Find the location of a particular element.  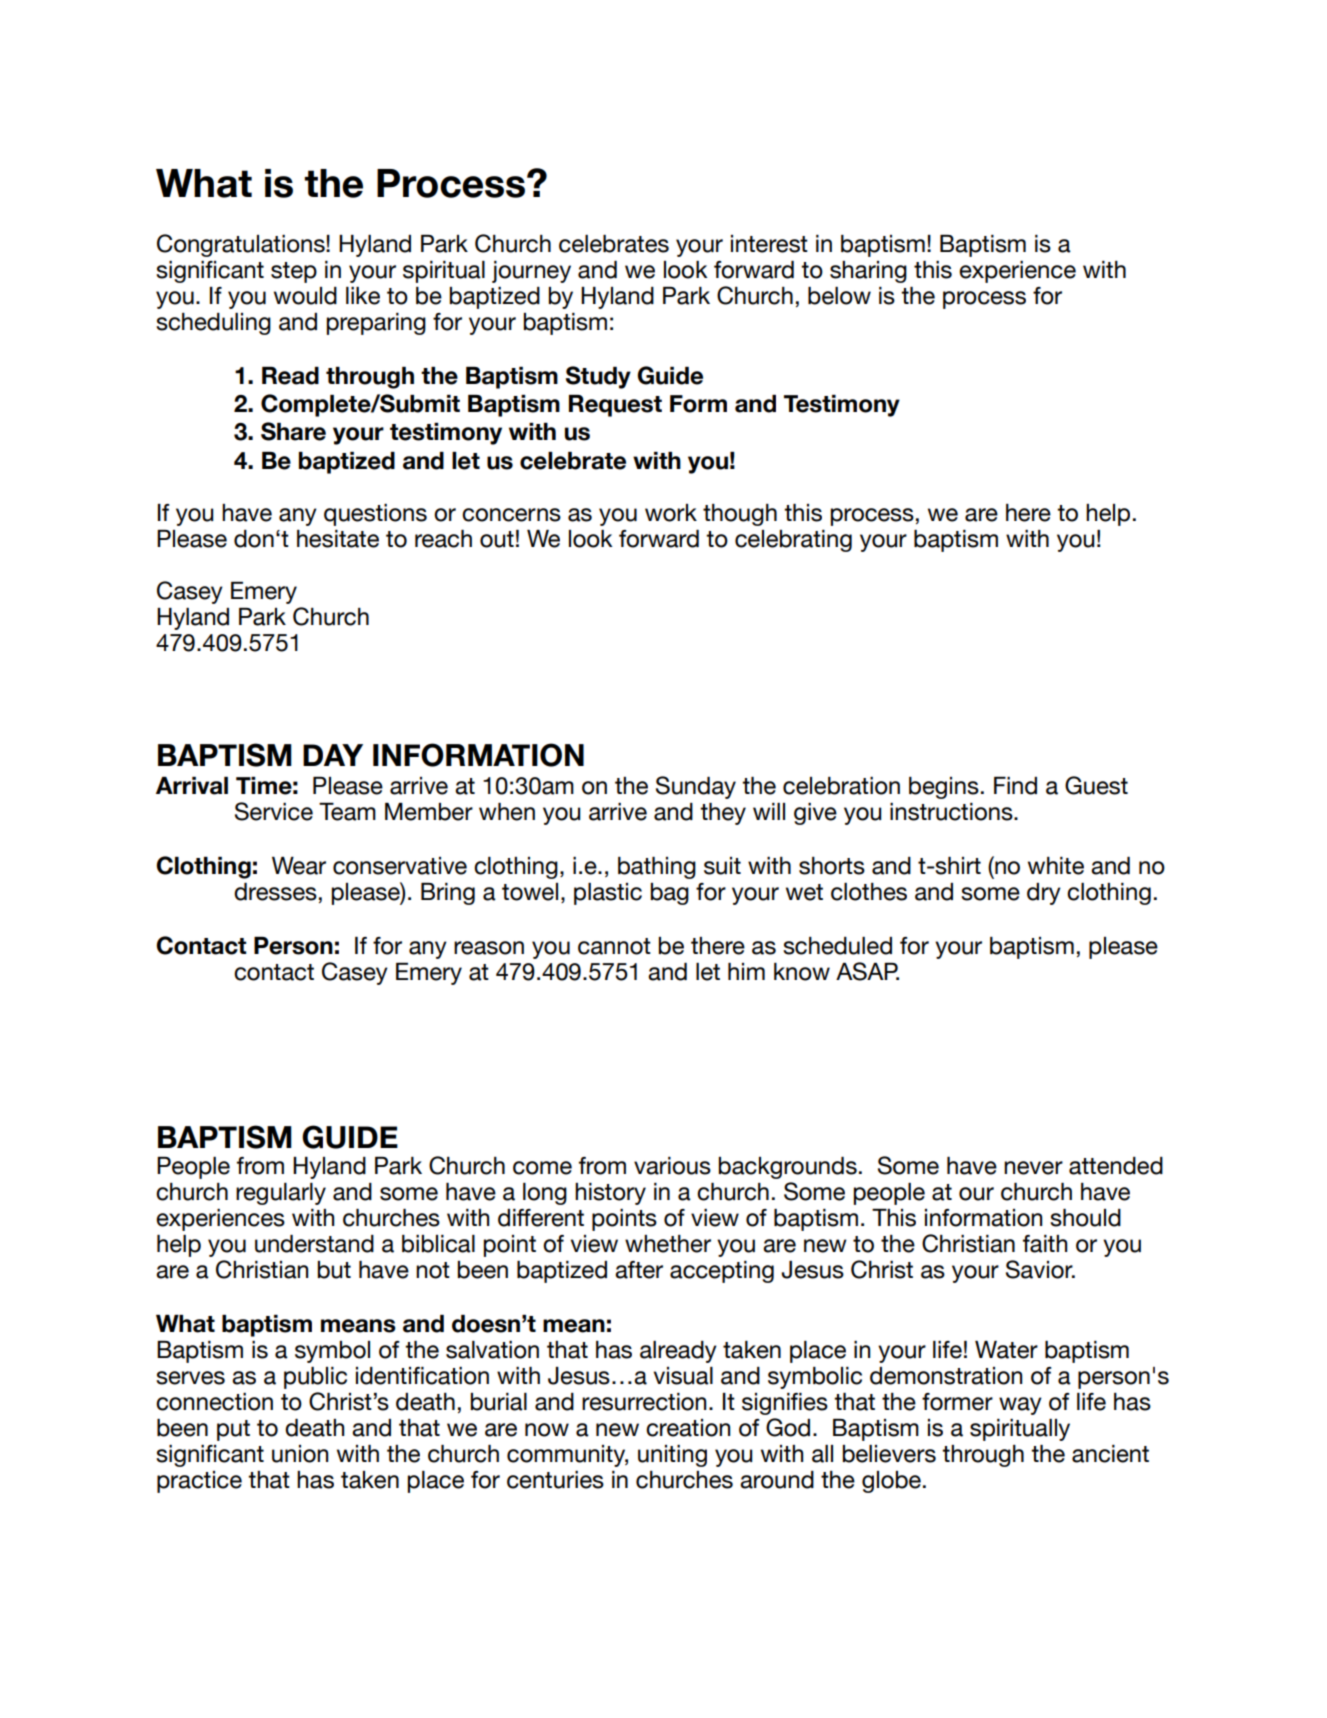

Sunday is located at coordinates (696, 787).
